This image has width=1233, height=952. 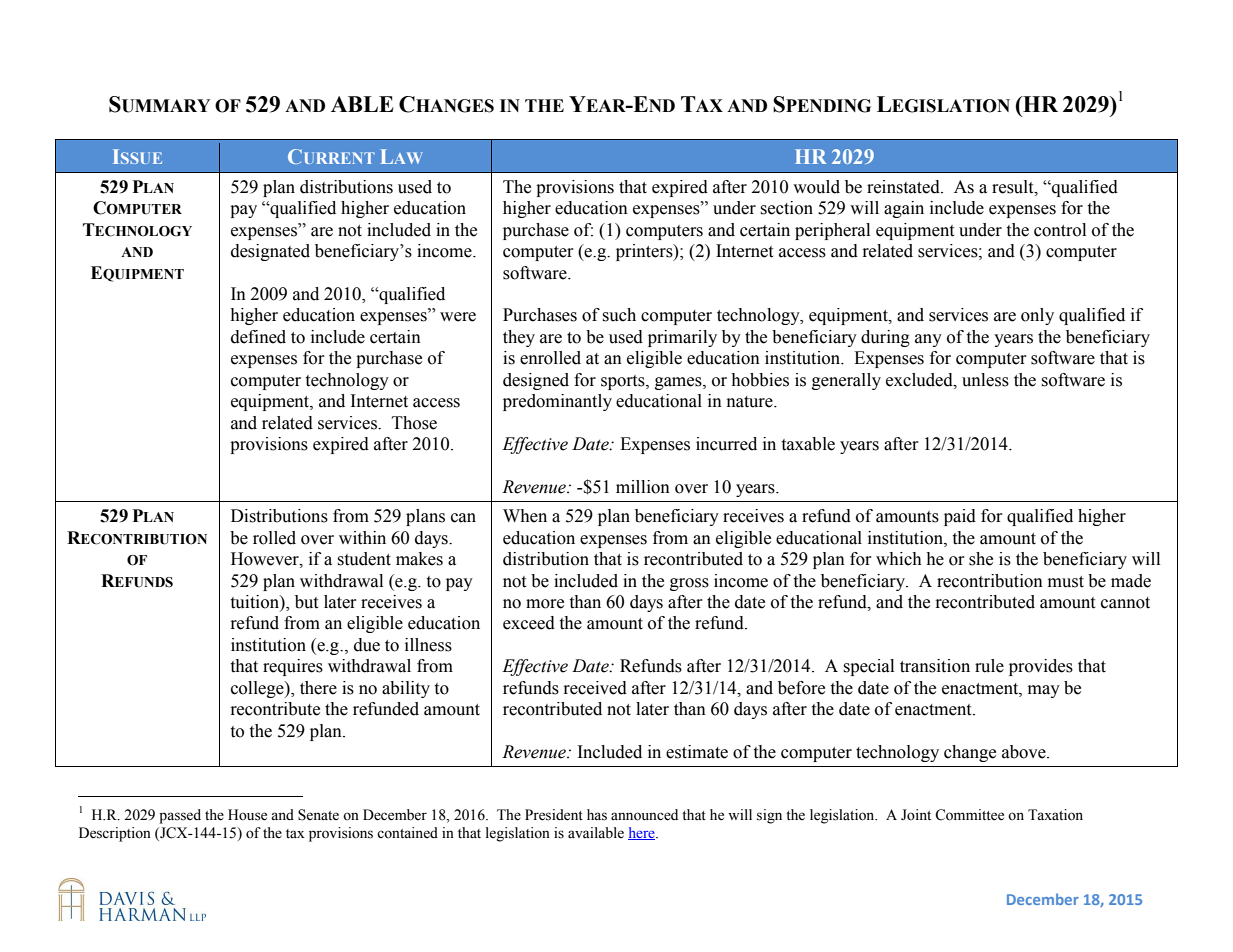 What do you see at coordinates (786, 208) in the image?
I see `section` at bounding box center [786, 208].
